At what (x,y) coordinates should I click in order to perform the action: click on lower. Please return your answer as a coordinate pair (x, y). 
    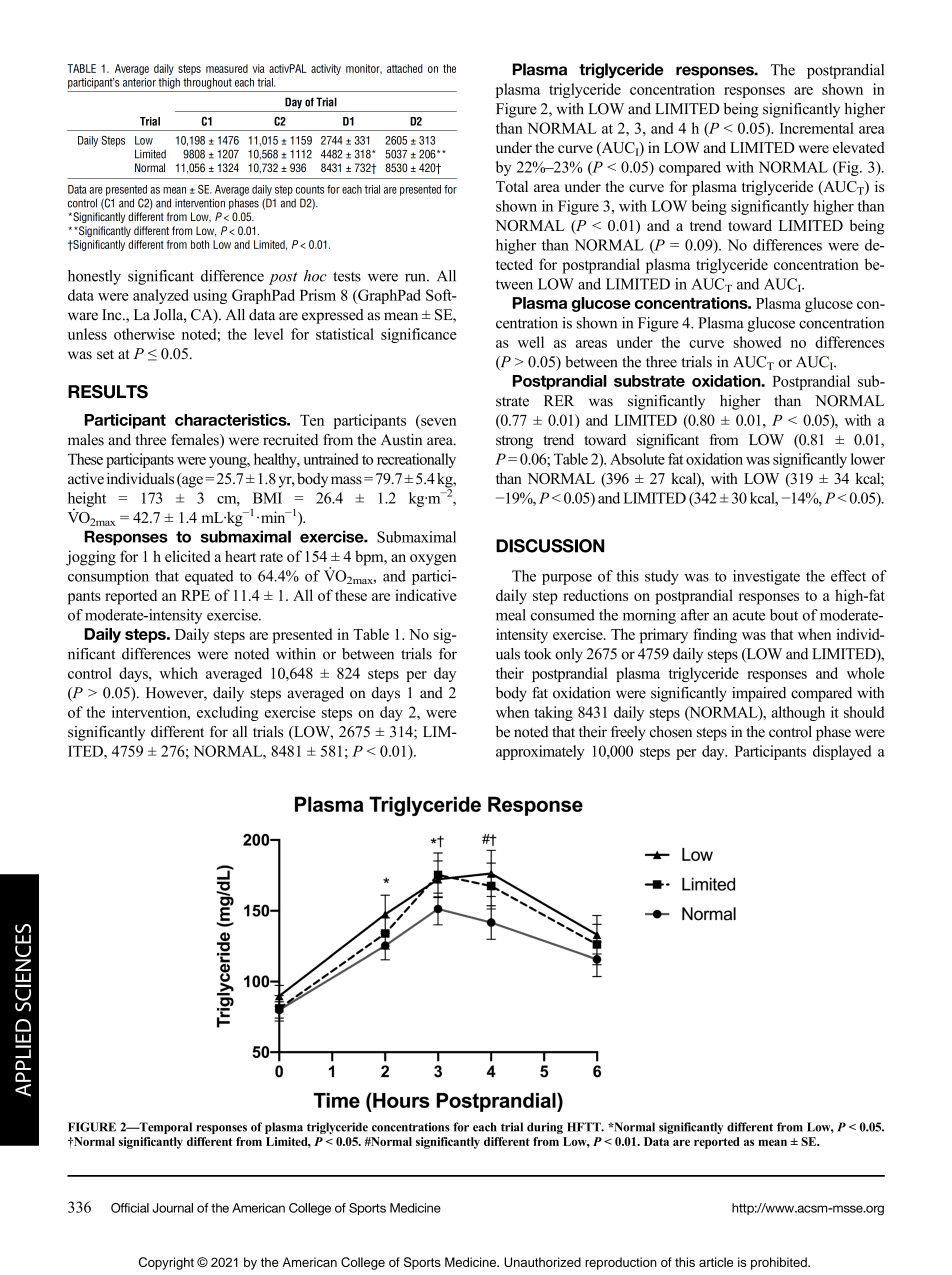
    Looking at the image, I should click on (868, 459).
